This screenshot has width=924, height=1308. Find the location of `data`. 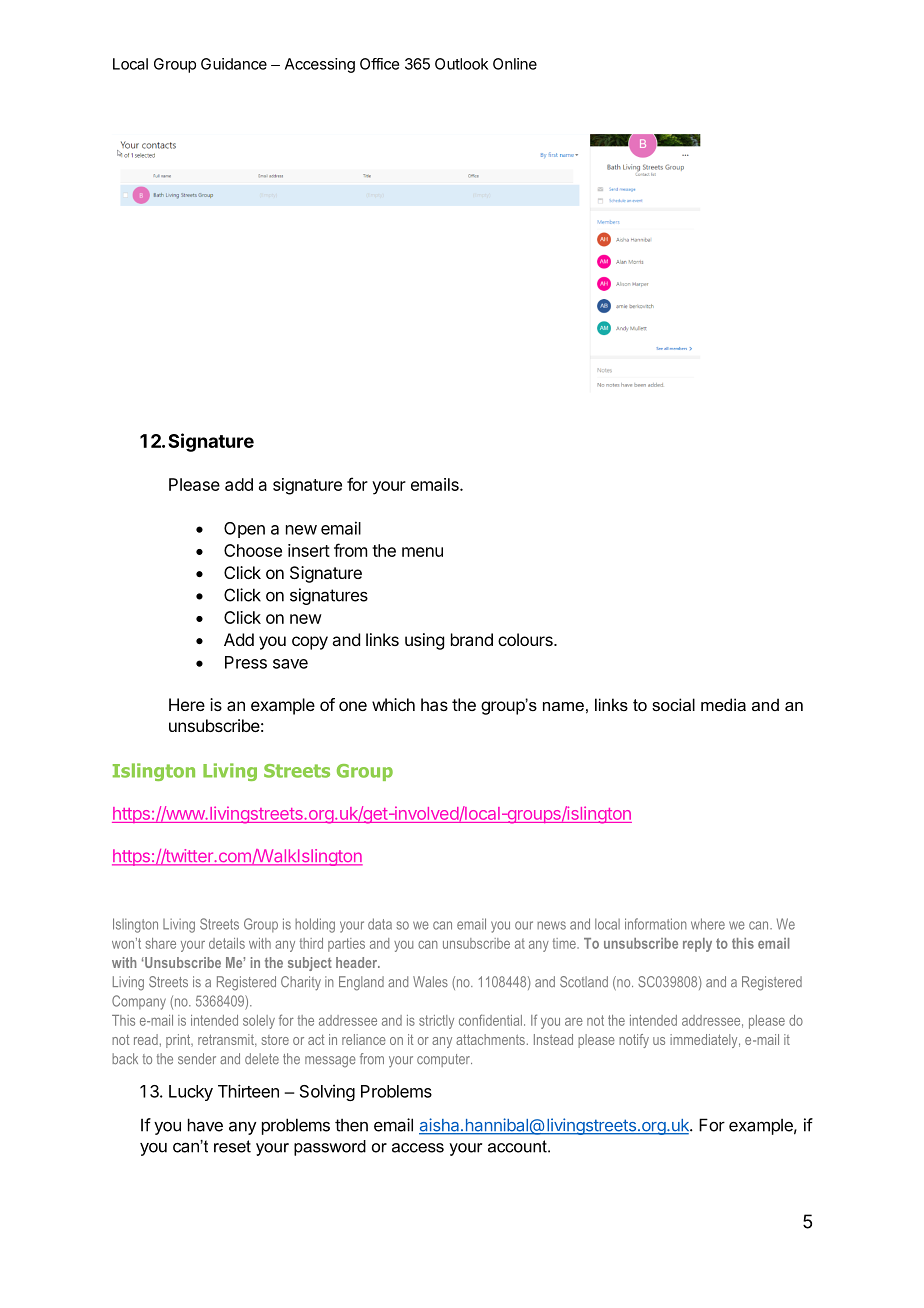

data is located at coordinates (380, 924).
